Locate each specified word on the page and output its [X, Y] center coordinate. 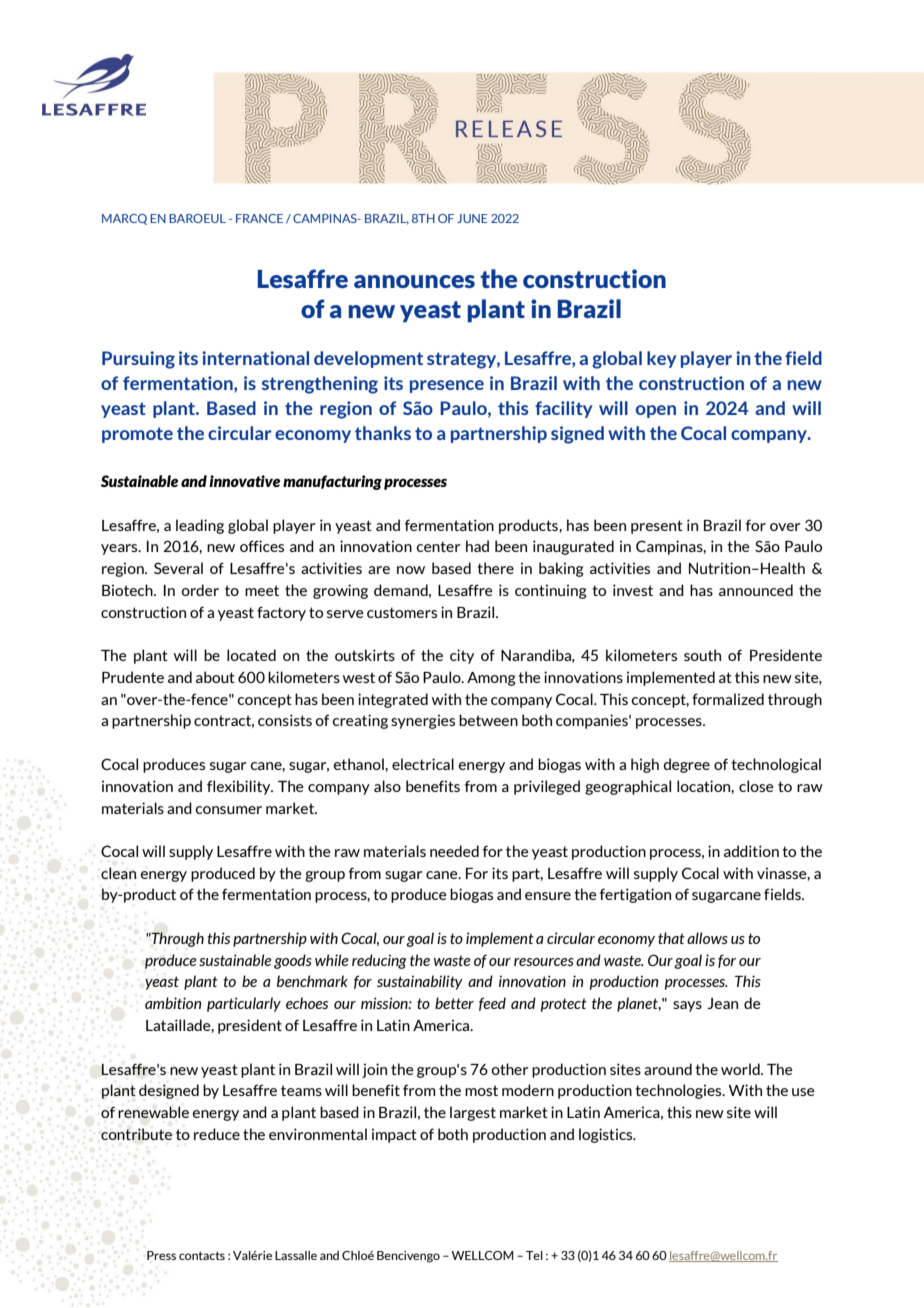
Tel [534, 1255]
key [661, 359]
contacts [202, 1255]
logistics [607, 1135]
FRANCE [259, 218]
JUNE [472, 218]
